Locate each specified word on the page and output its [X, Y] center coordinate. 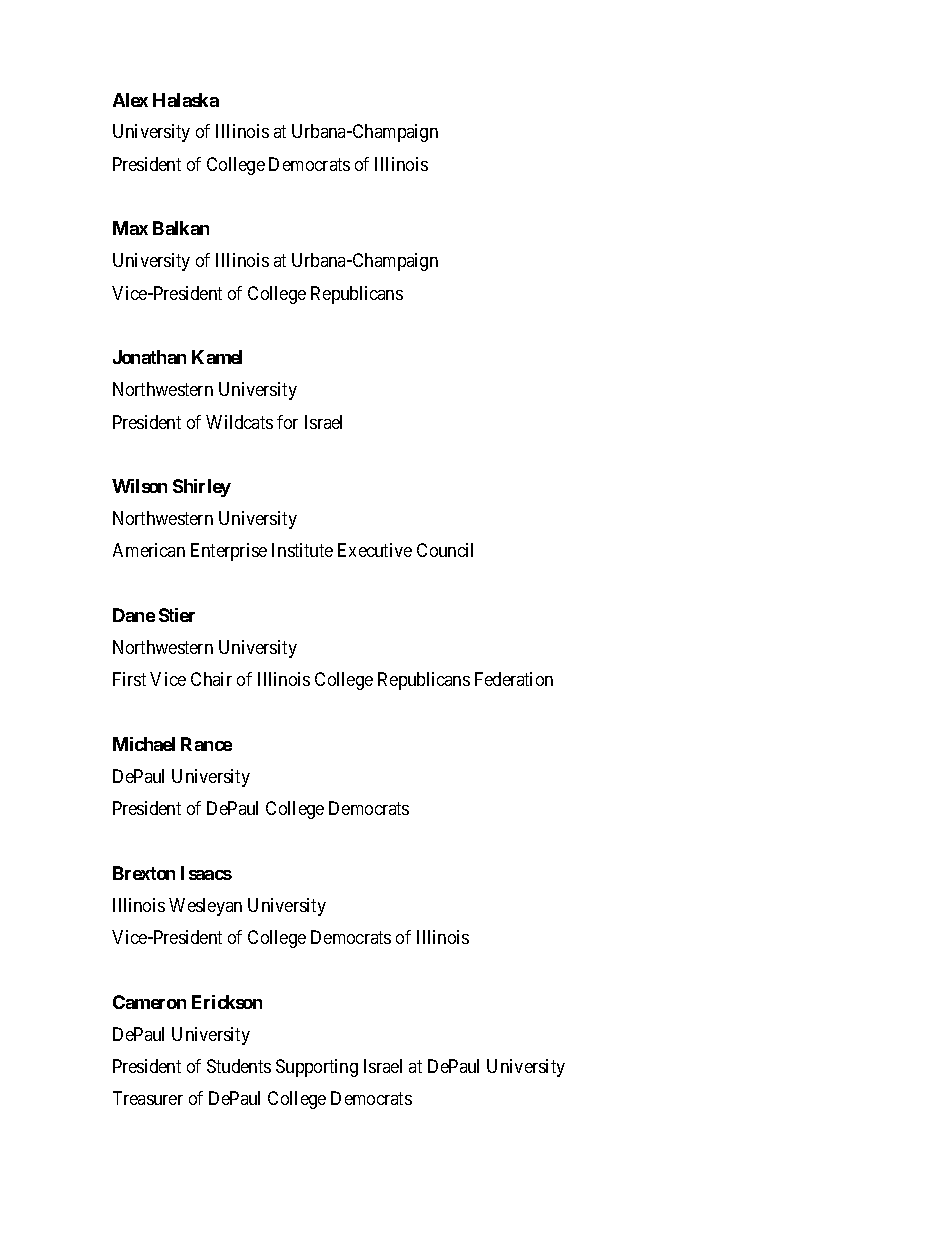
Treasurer [148, 1098]
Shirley [202, 488]
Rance [206, 744]
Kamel [217, 357]
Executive [375, 550]
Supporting [317, 1068]
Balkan [181, 228]
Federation [514, 679]
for [287, 422]
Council [445, 550]
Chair [211, 679]
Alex [130, 100]
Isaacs [206, 873]
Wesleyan [205, 907]
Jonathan [149, 357]
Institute [302, 550]
